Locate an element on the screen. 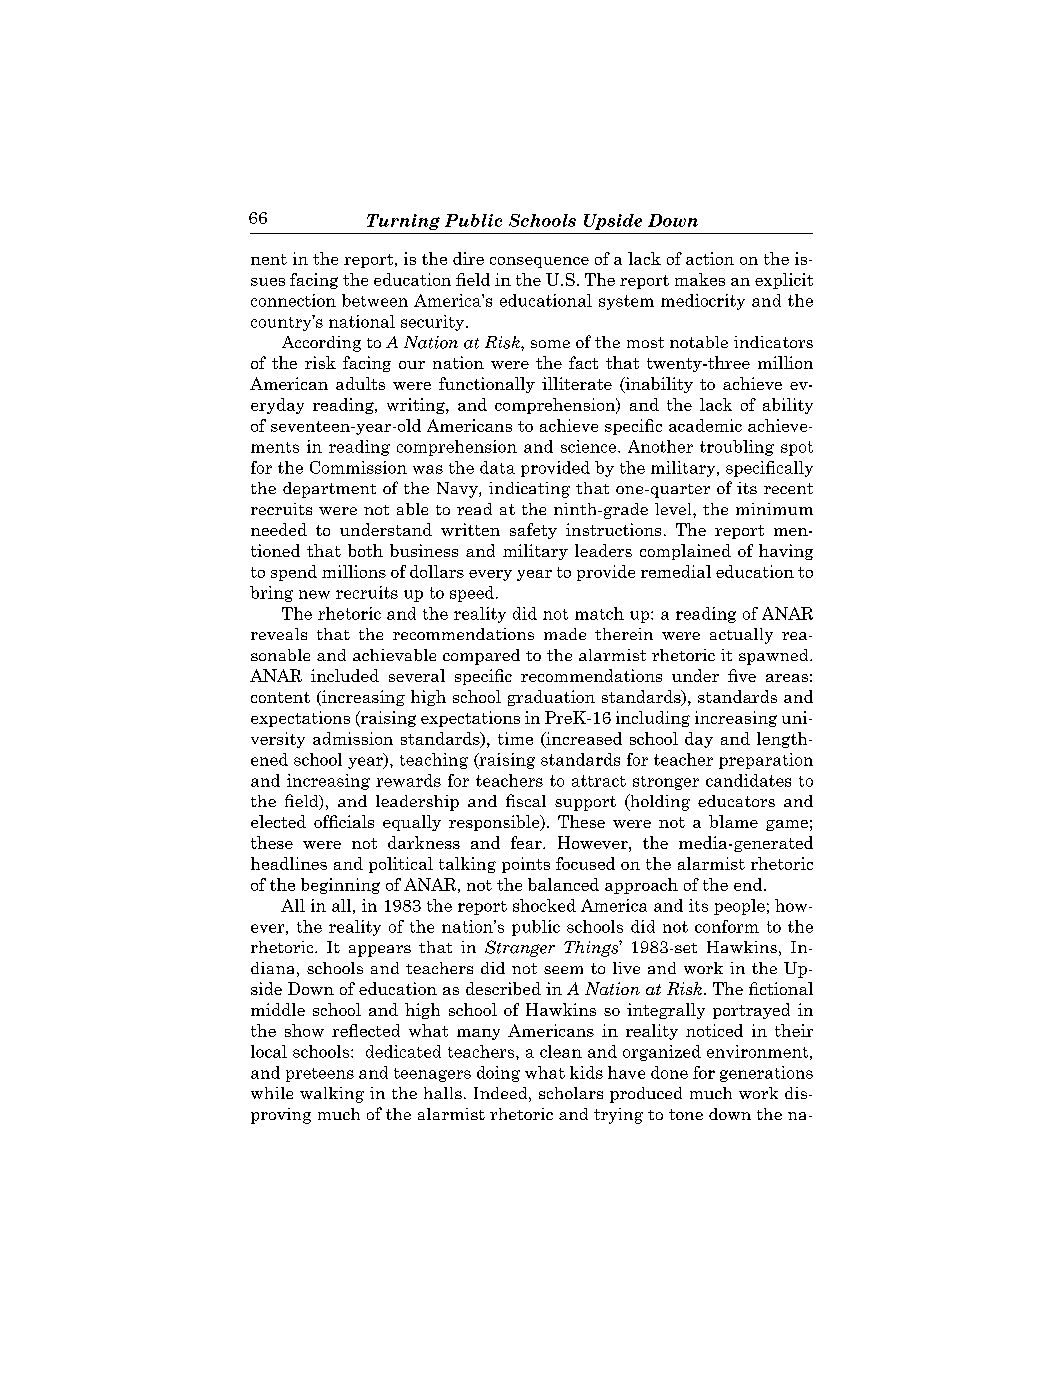  people is located at coordinates (739, 907).
